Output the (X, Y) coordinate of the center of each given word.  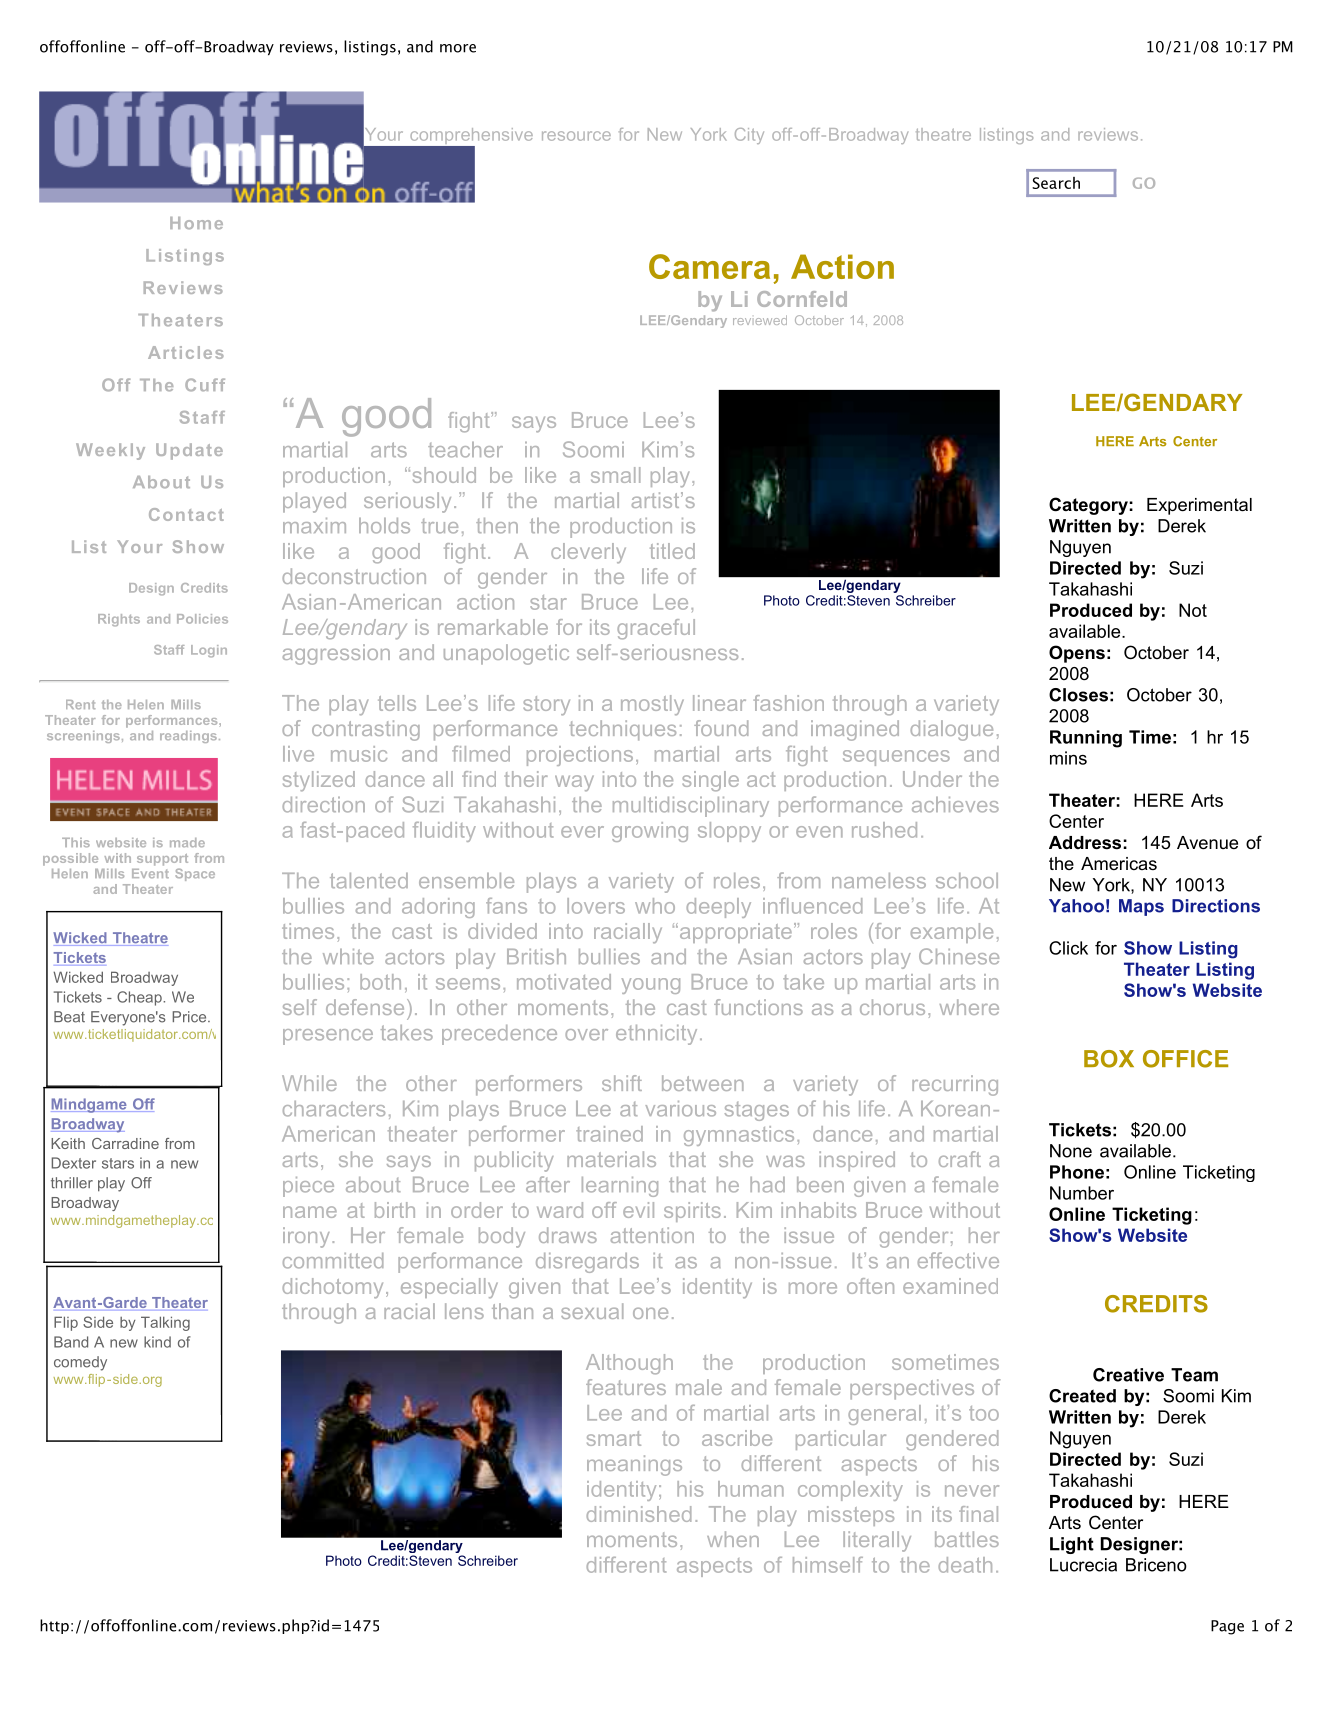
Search (1056, 183)
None (1071, 1151)
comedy (80, 1363)
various (680, 1109)
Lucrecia (1083, 1565)
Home (196, 223)
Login (209, 651)
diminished (638, 1514)
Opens (1077, 654)
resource (576, 136)
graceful (656, 629)
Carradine (125, 1143)
